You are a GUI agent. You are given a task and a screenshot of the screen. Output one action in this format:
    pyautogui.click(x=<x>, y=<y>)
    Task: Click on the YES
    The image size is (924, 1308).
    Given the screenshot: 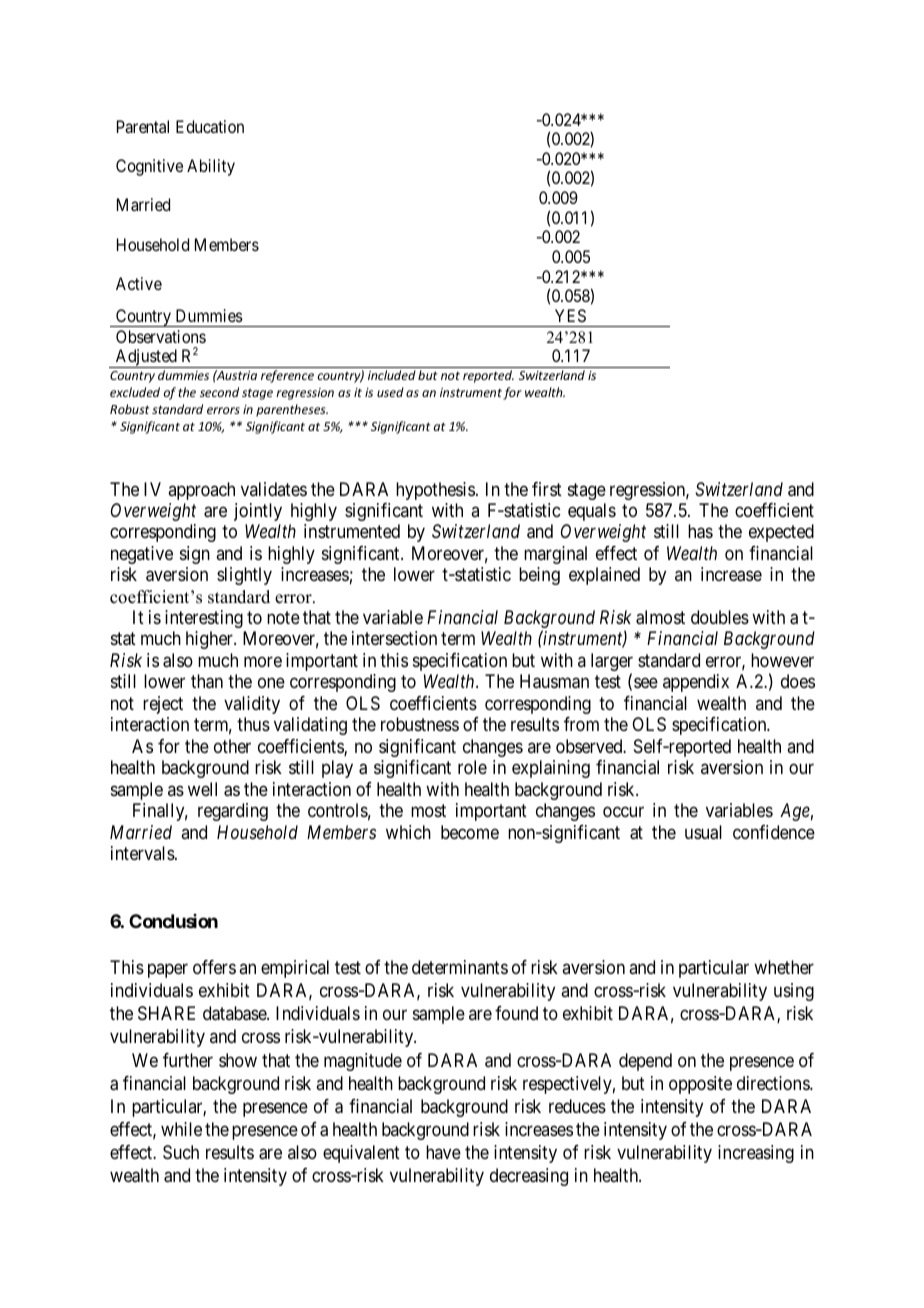 What is the action you would take?
    pyautogui.click(x=570, y=315)
